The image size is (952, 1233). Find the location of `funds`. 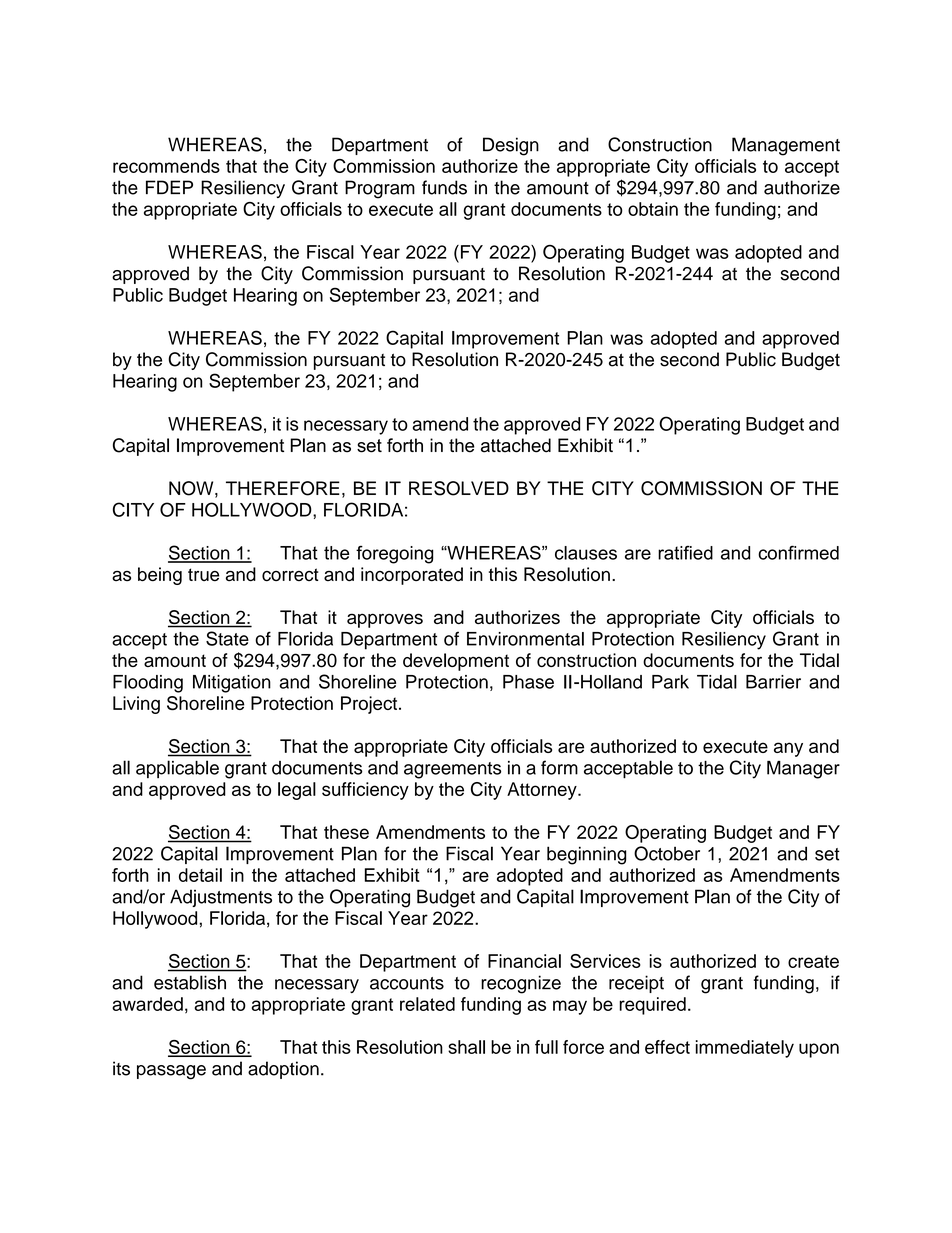

funds is located at coordinates (444, 187).
